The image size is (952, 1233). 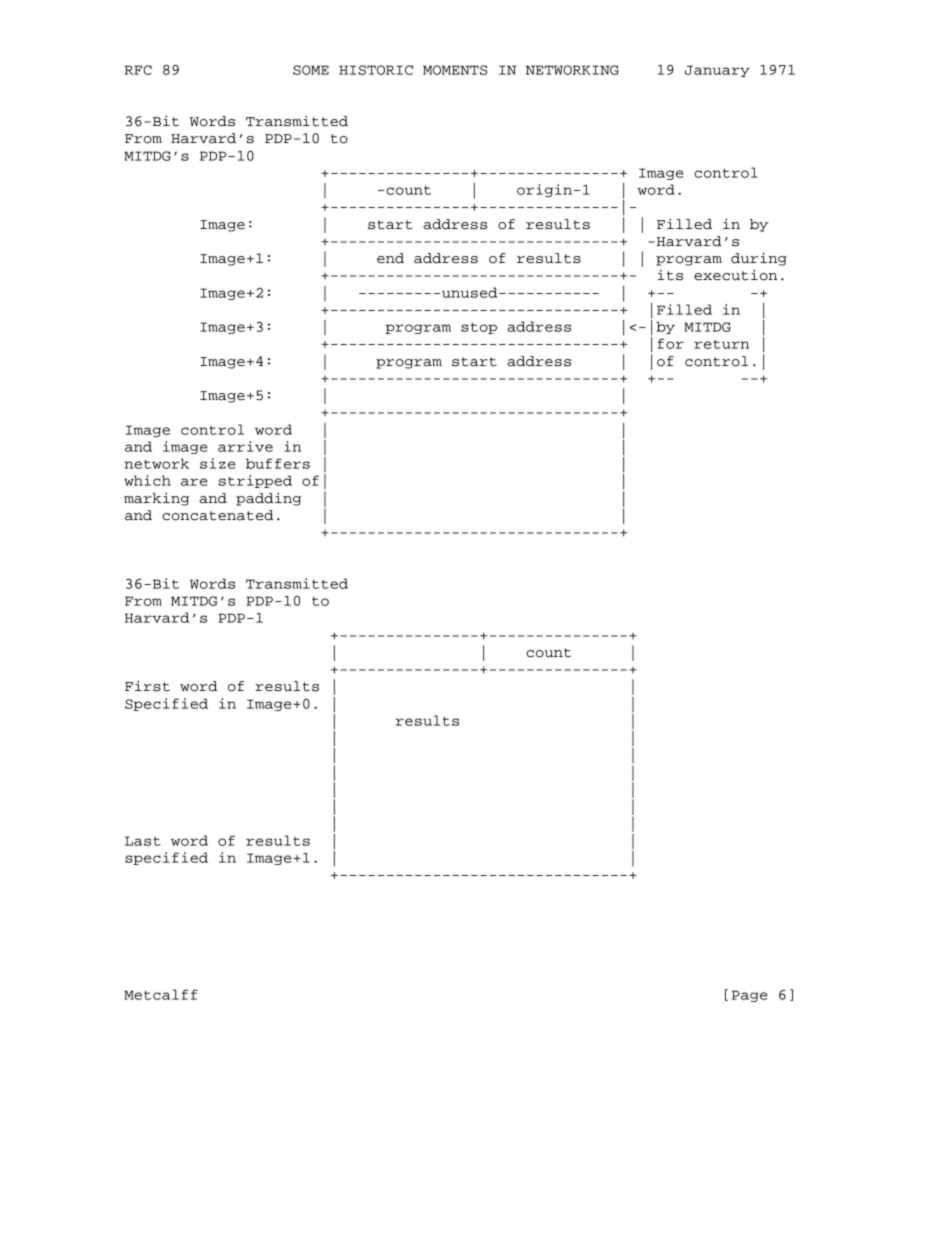 What do you see at coordinates (721, 344) in the screenshot?
I see `return` at bounding box center [721, 344].
